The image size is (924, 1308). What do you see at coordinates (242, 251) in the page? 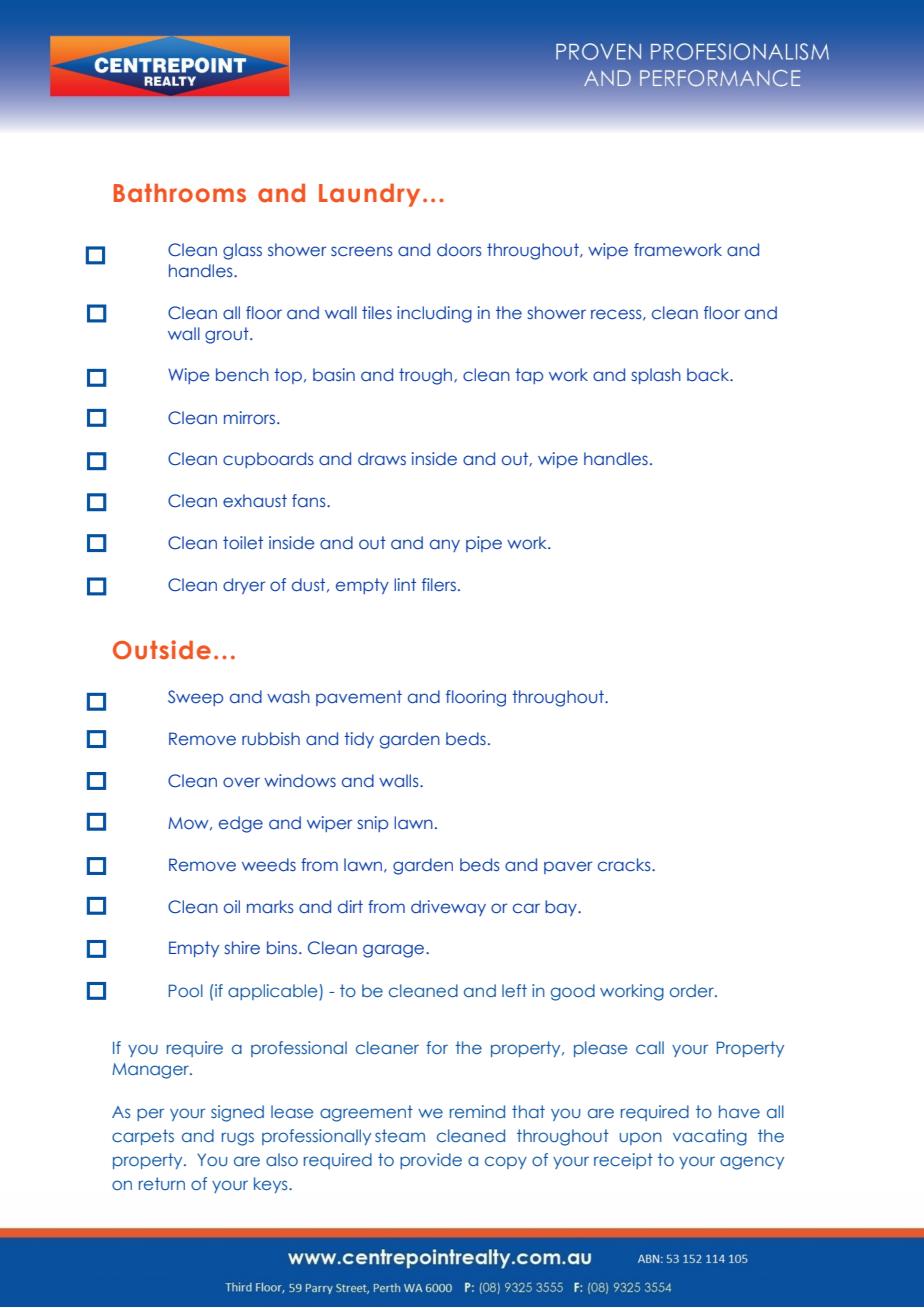
I see `glass` at bounding box center [242, 251].
